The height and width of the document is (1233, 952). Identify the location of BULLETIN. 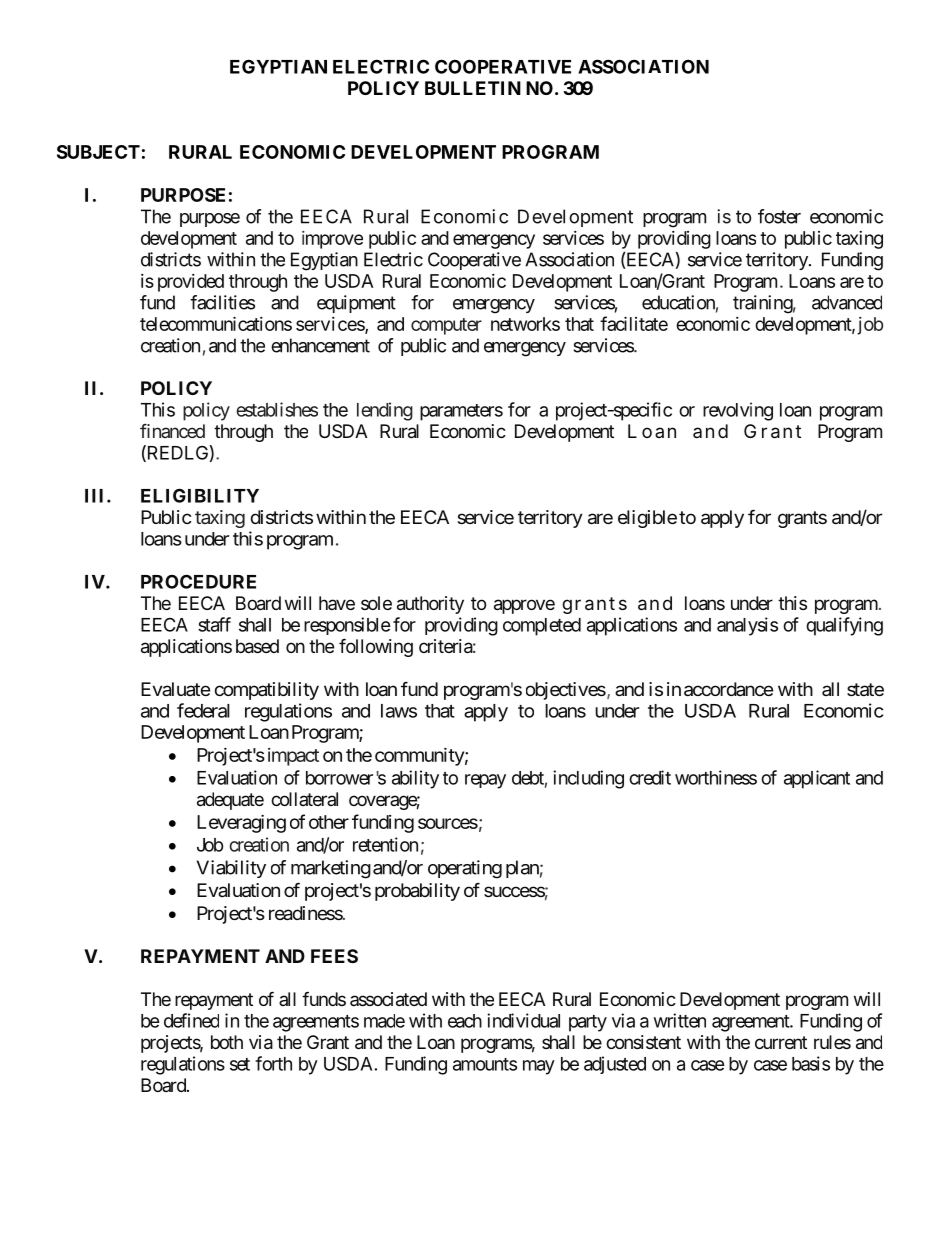
(473, 88).
